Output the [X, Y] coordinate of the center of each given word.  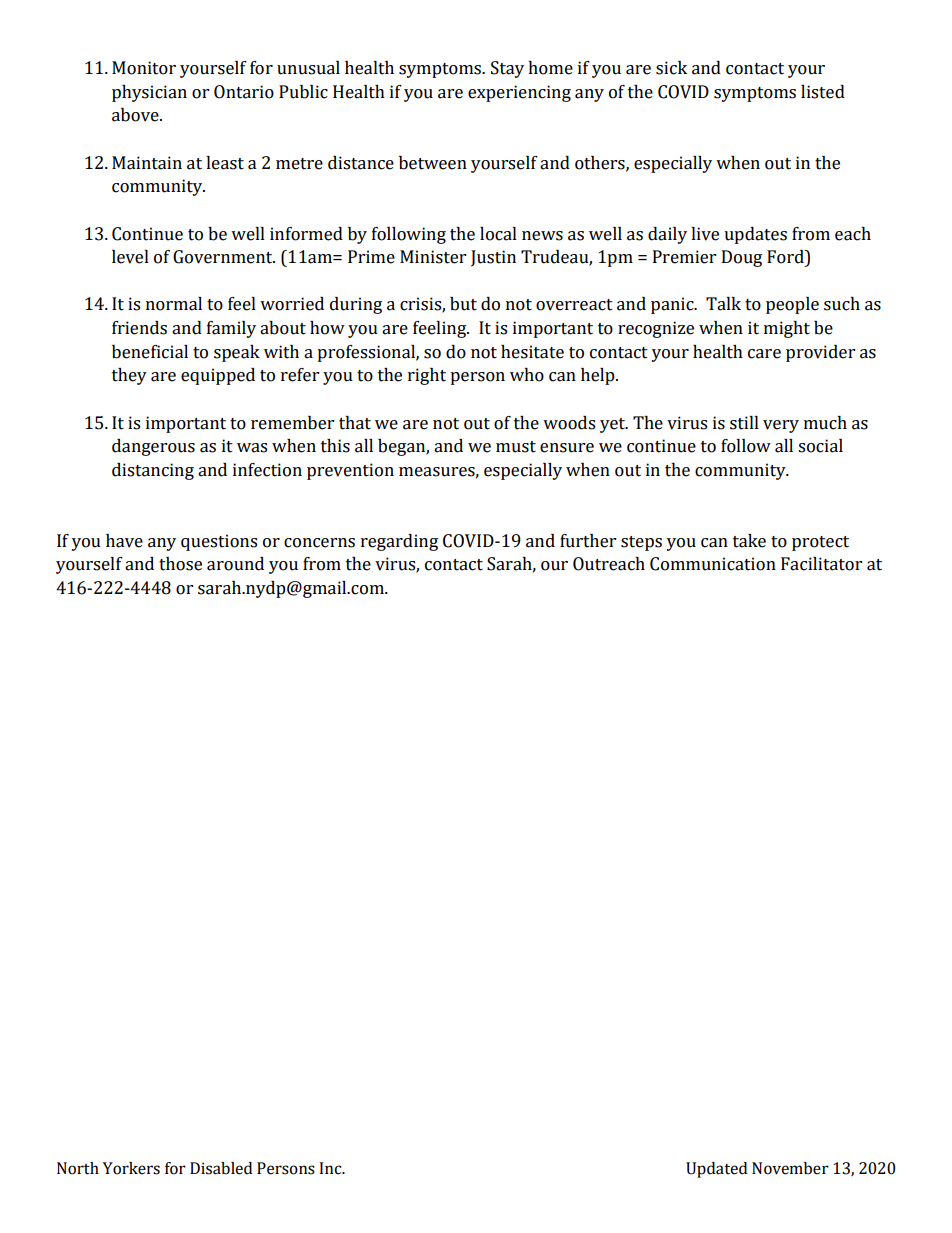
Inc [331, 1168]
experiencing [519, 93]
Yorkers [131, 1168]
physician [149, 93]
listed [823, 92]
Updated [716, 1170]
